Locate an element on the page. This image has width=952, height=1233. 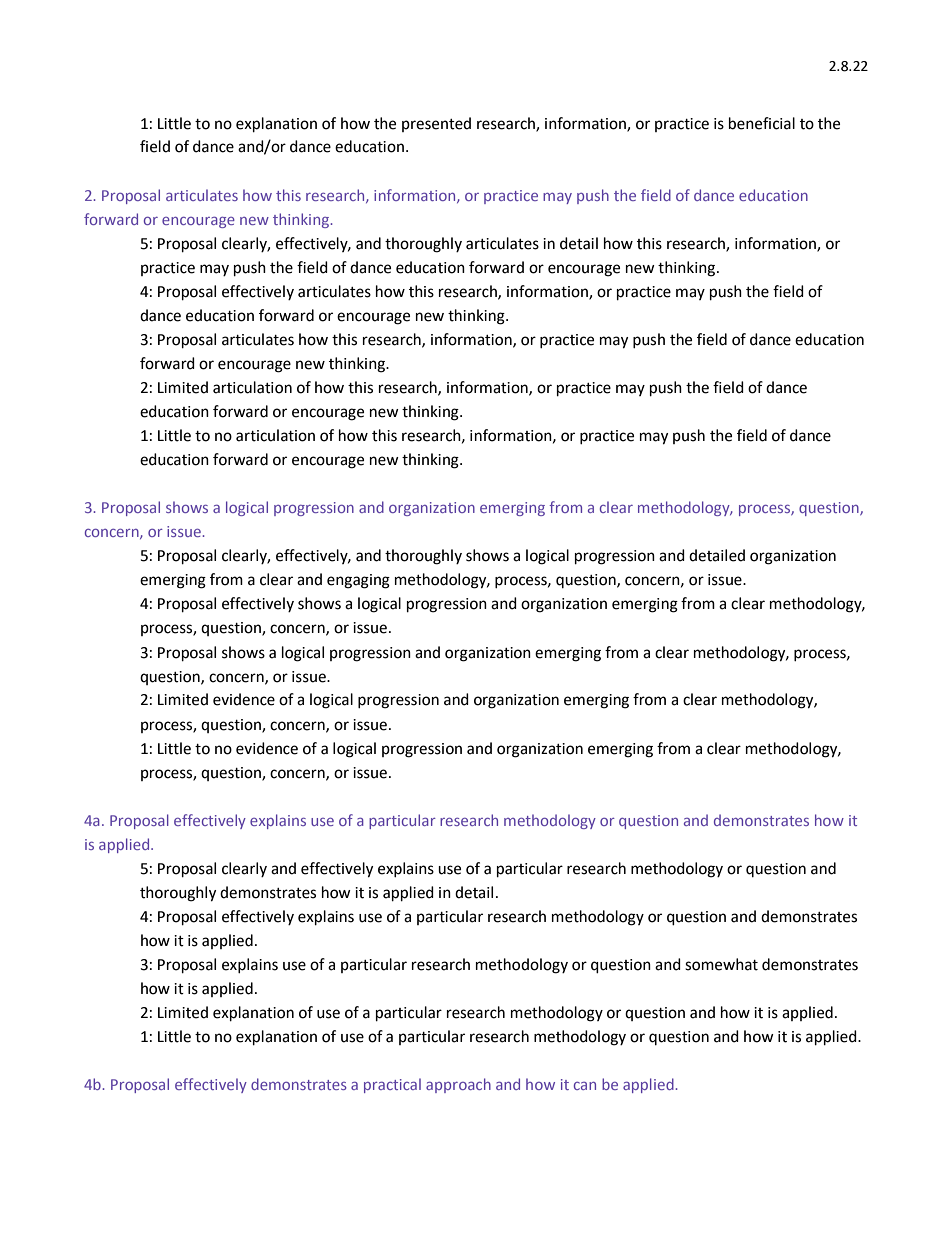
beneficial is located at coordinates (762, 123).
